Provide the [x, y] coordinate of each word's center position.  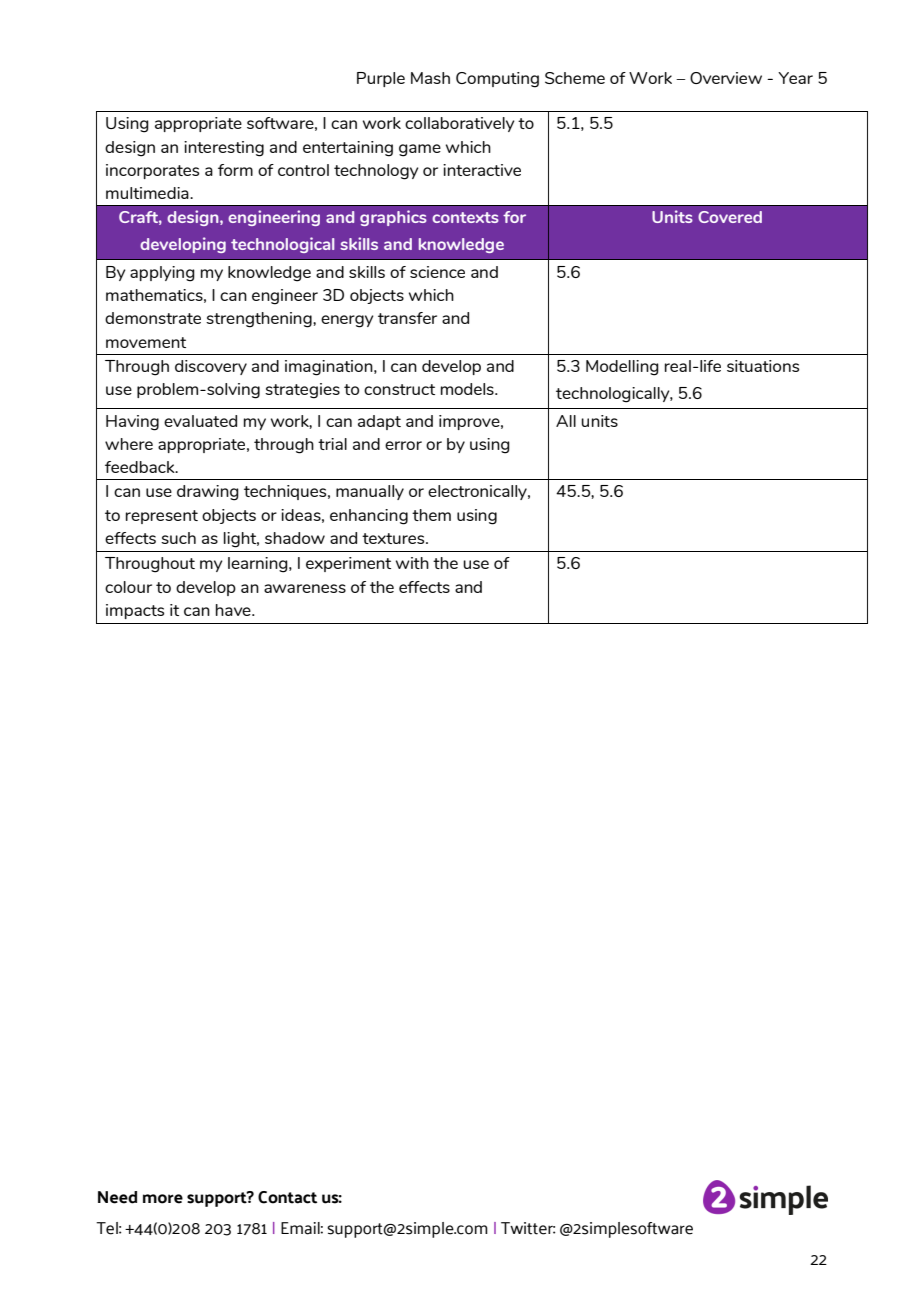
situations [763, 366]
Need [117, 1197]
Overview [726, 78]
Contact [287, 1197]
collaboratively [460, 124]
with [412, 563]
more [163, 1199]
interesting [224, 149]
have [234, 610]
